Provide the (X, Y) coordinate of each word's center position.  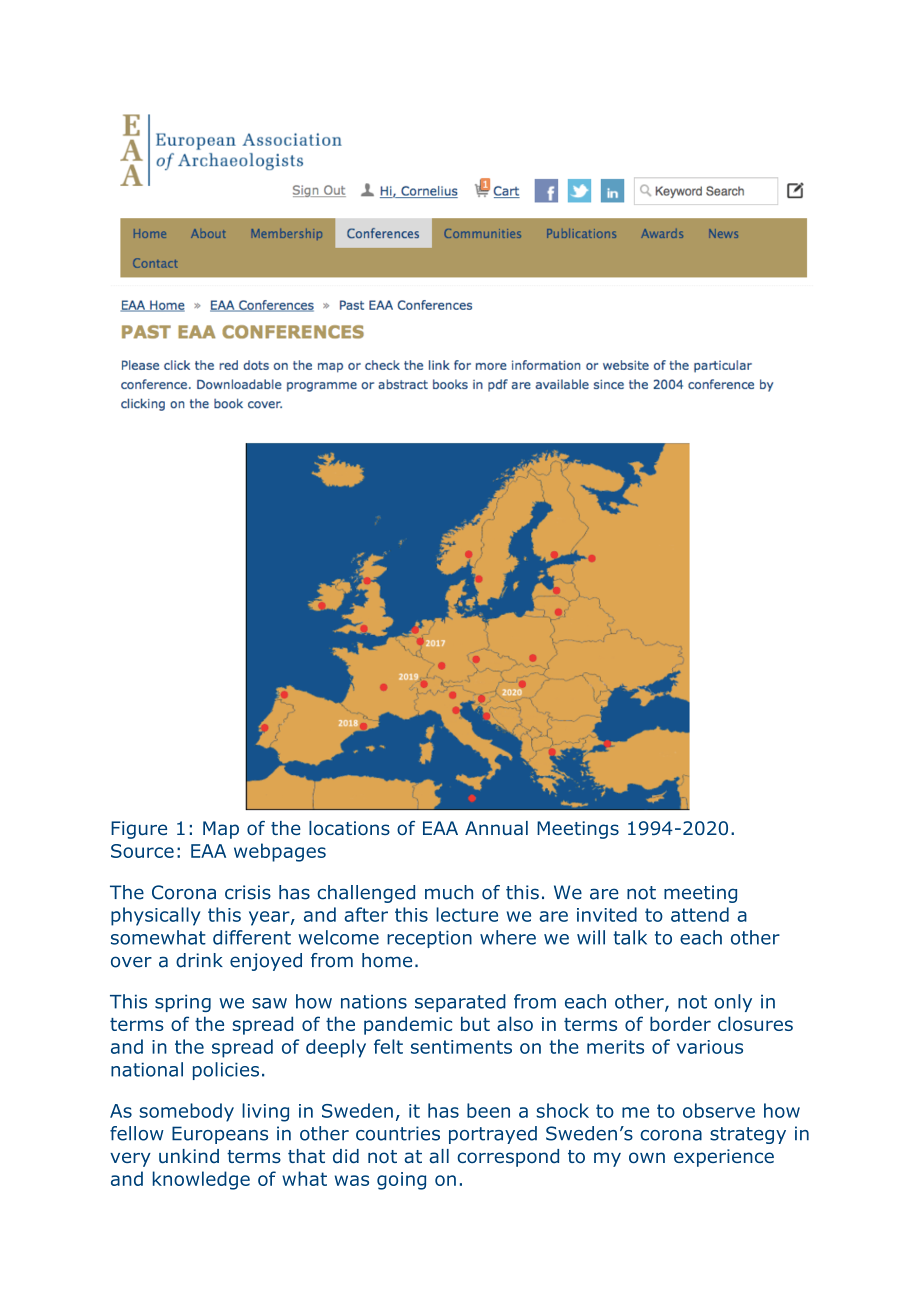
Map (221, 830)
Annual (496, 828)
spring (183, 1003)
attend (700, 914)
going (401, 1181)
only (733, 1003)
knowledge (201, 1180)
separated (460, 1003)
